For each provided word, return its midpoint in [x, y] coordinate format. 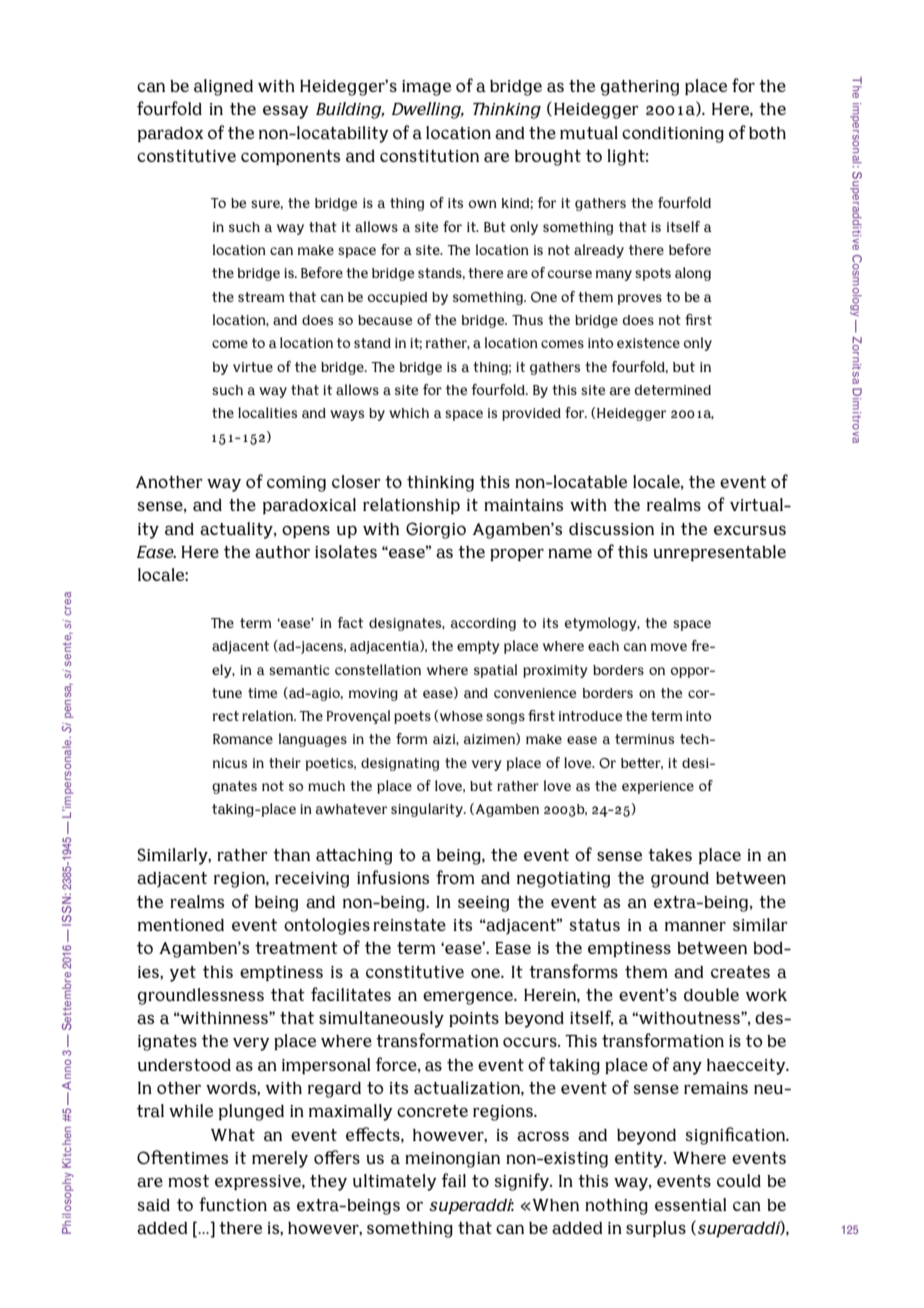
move [669, 647]
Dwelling [427, 110]
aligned [223, 87]
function [233, 1204]
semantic [299, 670]
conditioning [673, 135]
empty [478, 647]
